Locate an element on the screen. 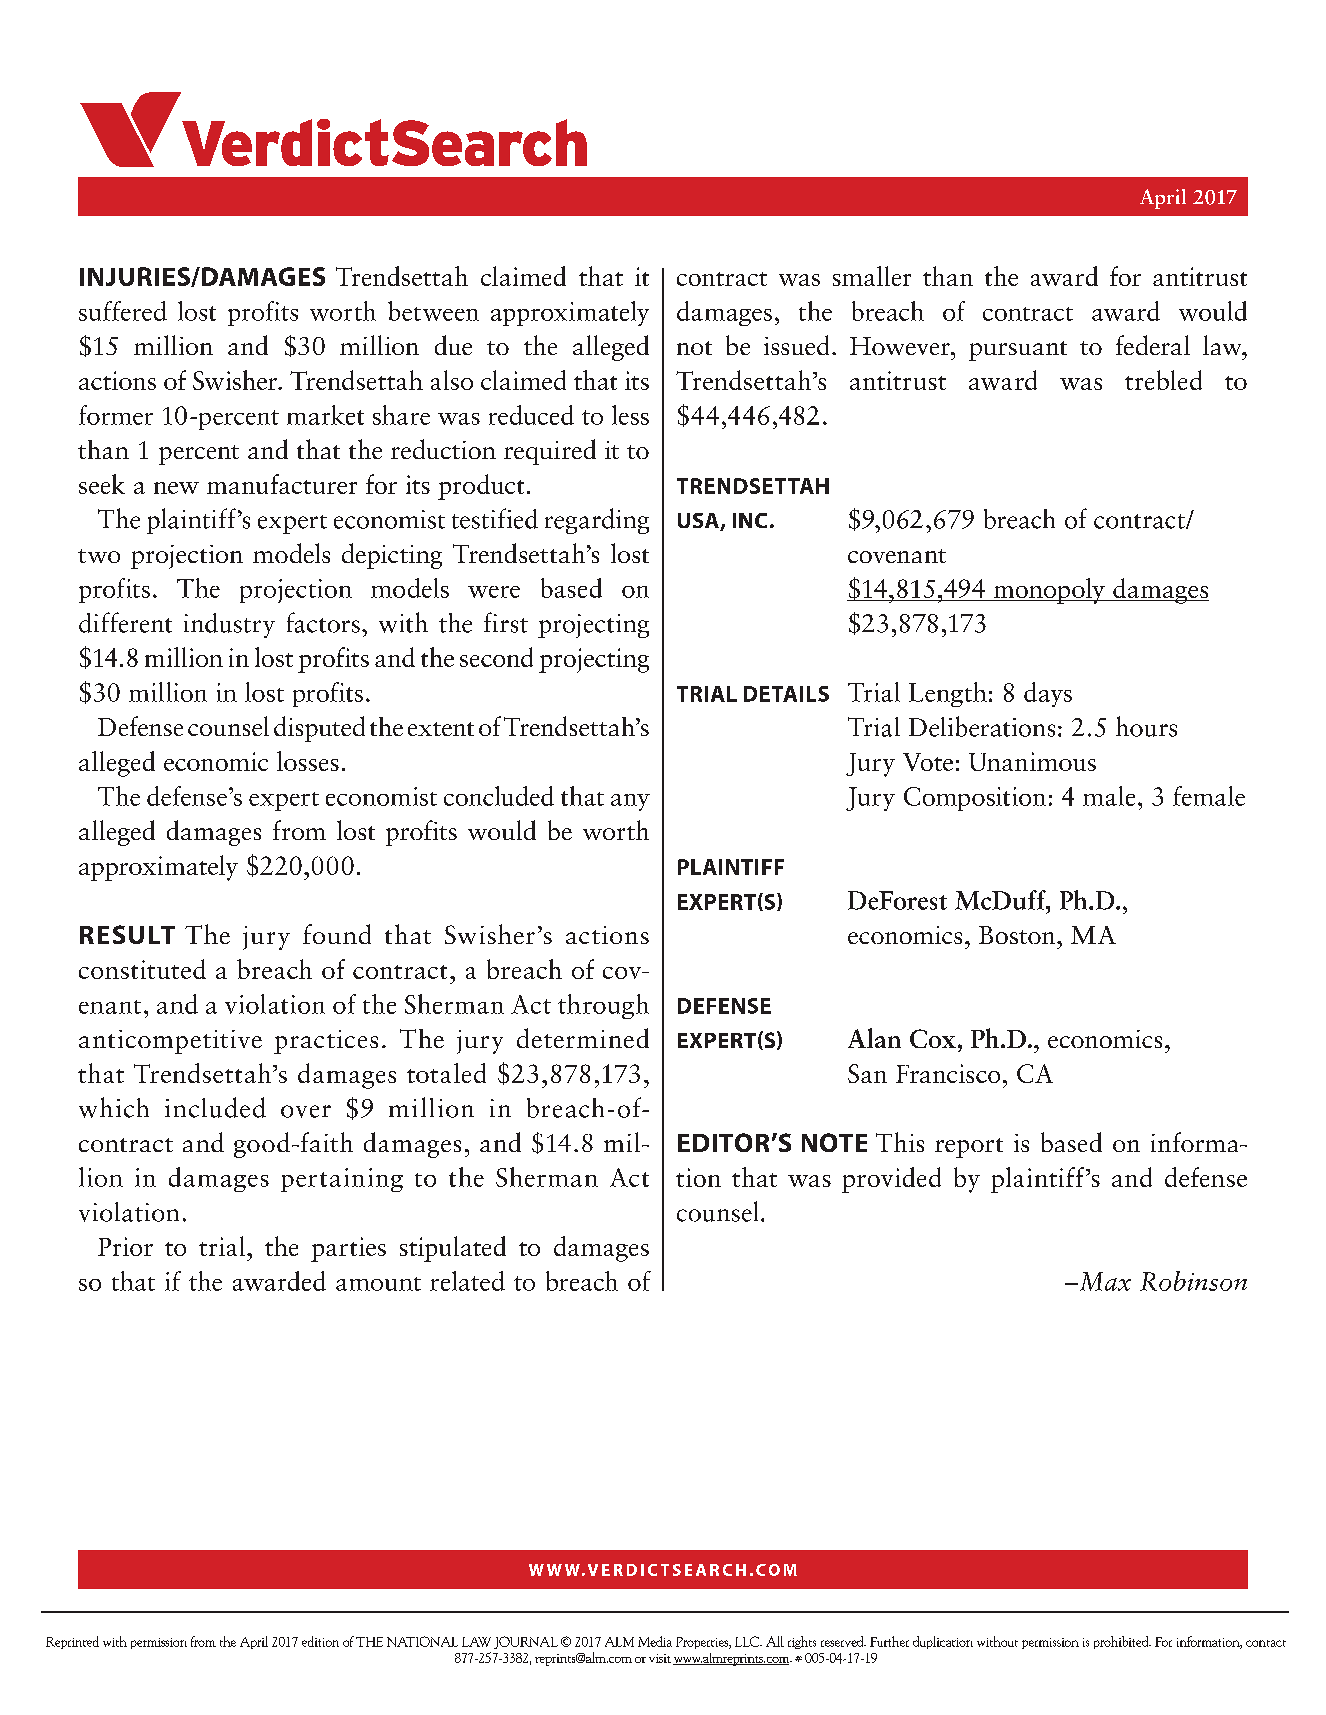  industry is located at coordinates (229, 625).
